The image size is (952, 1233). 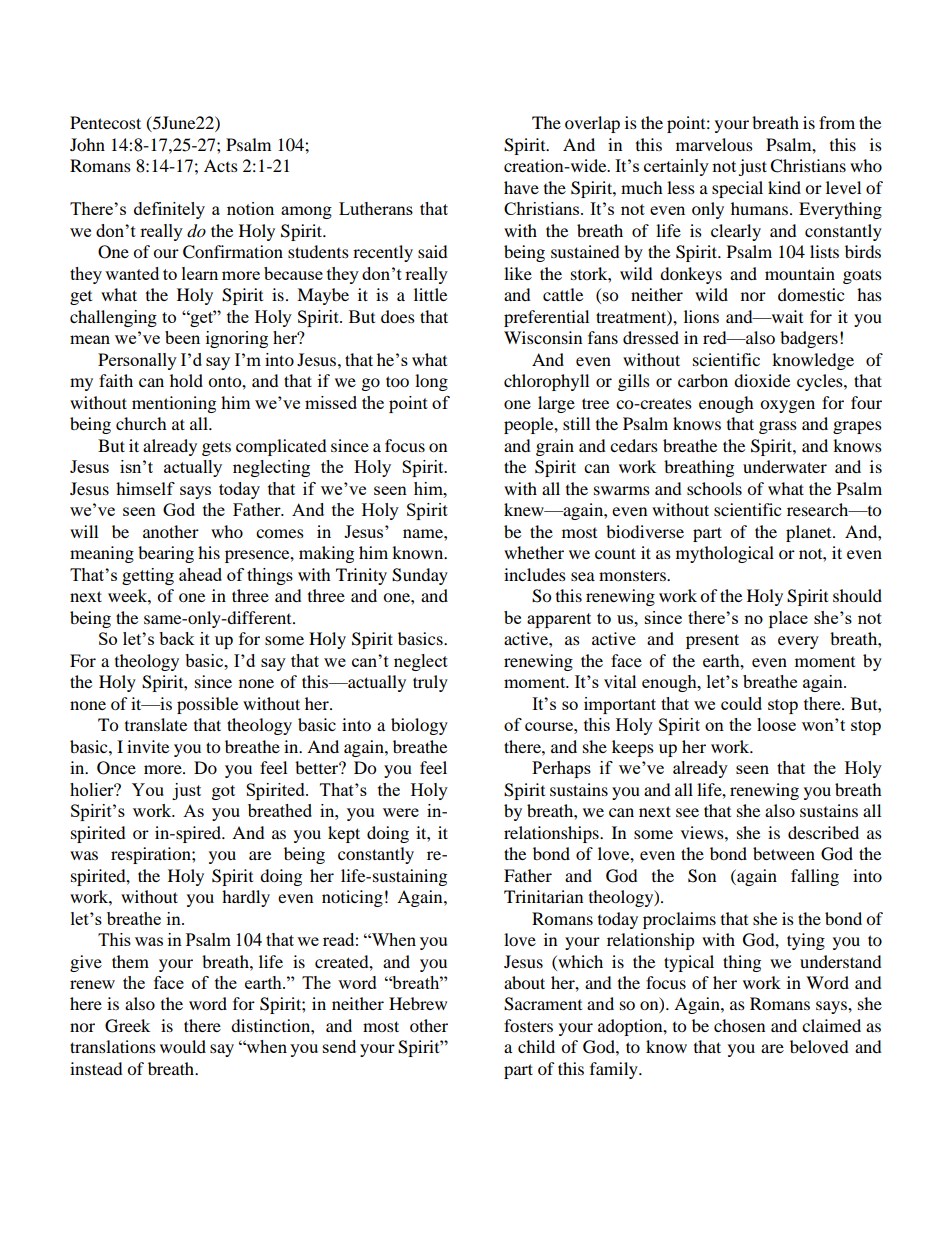 I want to click on got, so click(x=223, y=792).
